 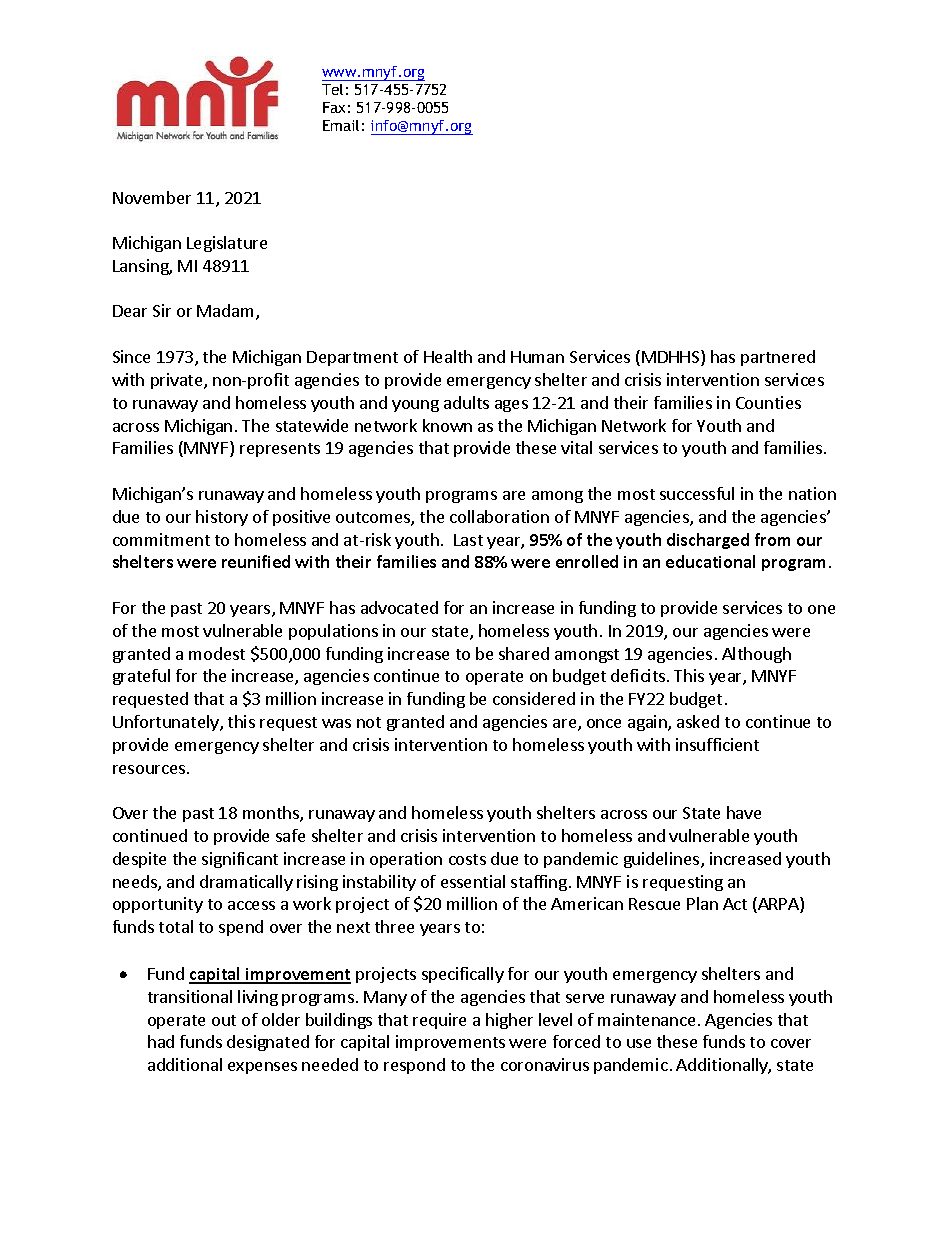 I want to click on partnered, so click(x=778, y=358).
